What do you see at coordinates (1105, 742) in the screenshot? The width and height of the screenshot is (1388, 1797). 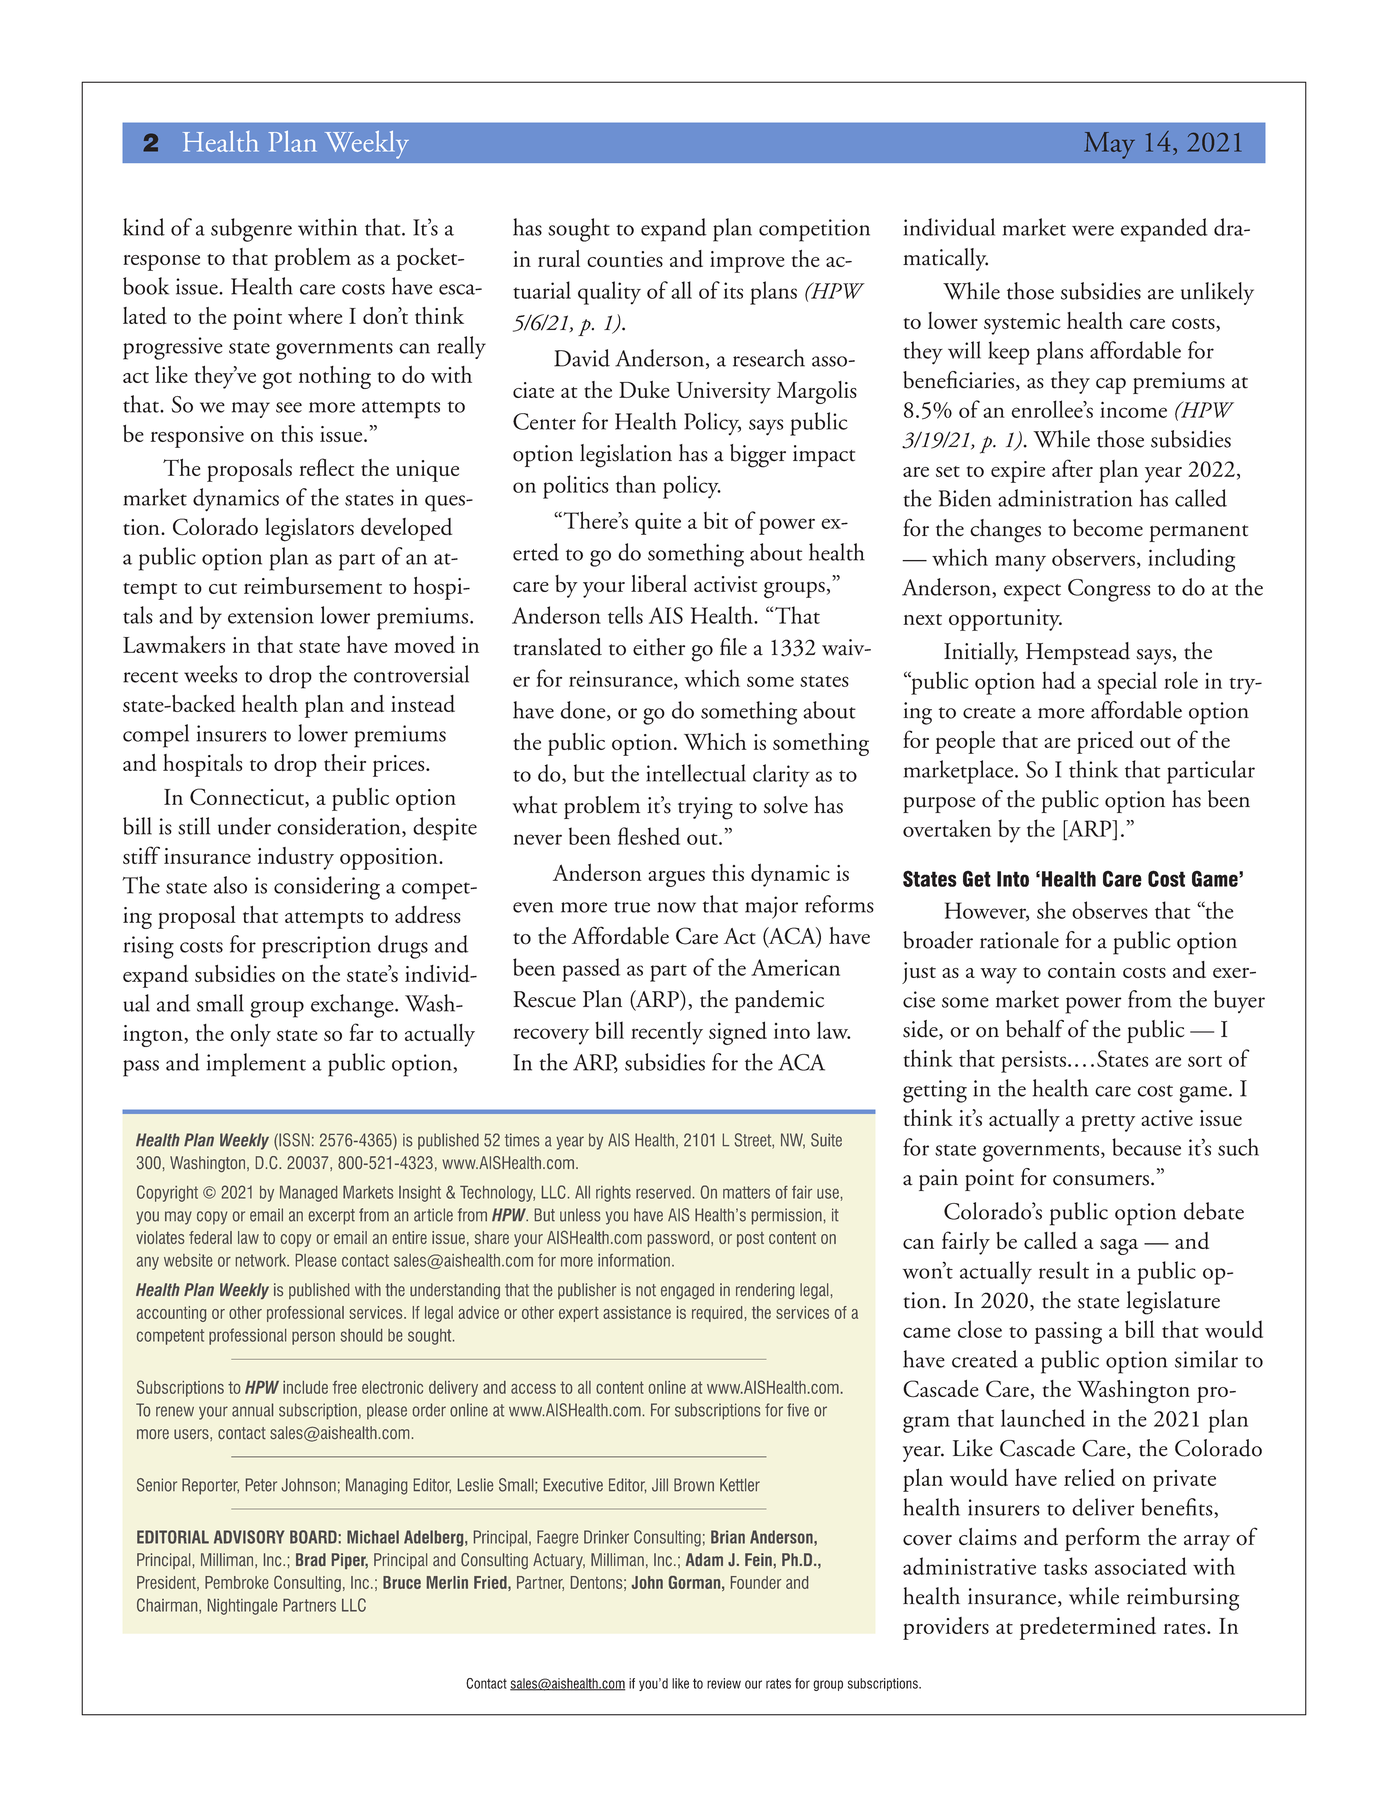 I see `priced` at bounding box center [1105, 742].
